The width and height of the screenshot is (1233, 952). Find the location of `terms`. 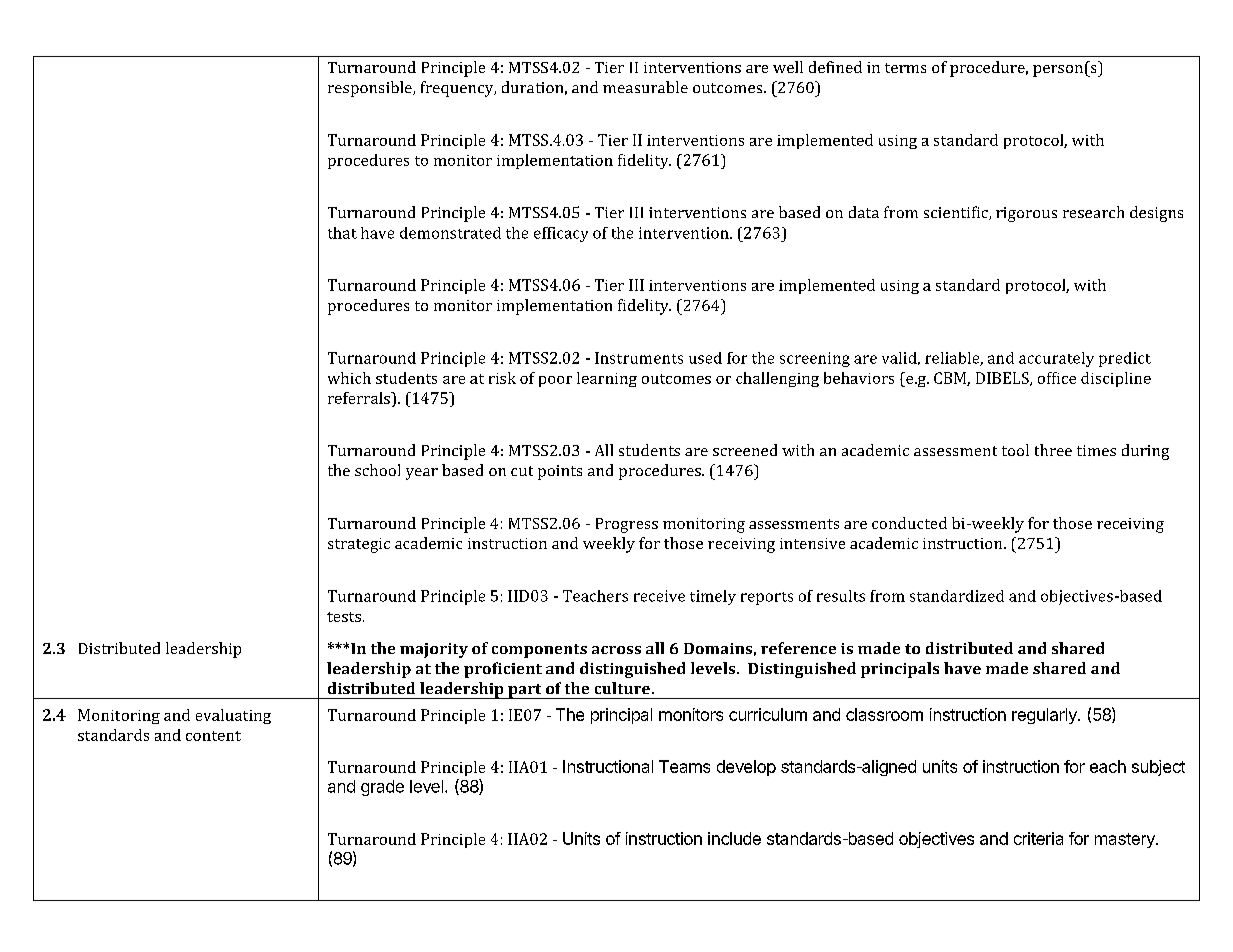

terms is located at coordinates (905, 68).
